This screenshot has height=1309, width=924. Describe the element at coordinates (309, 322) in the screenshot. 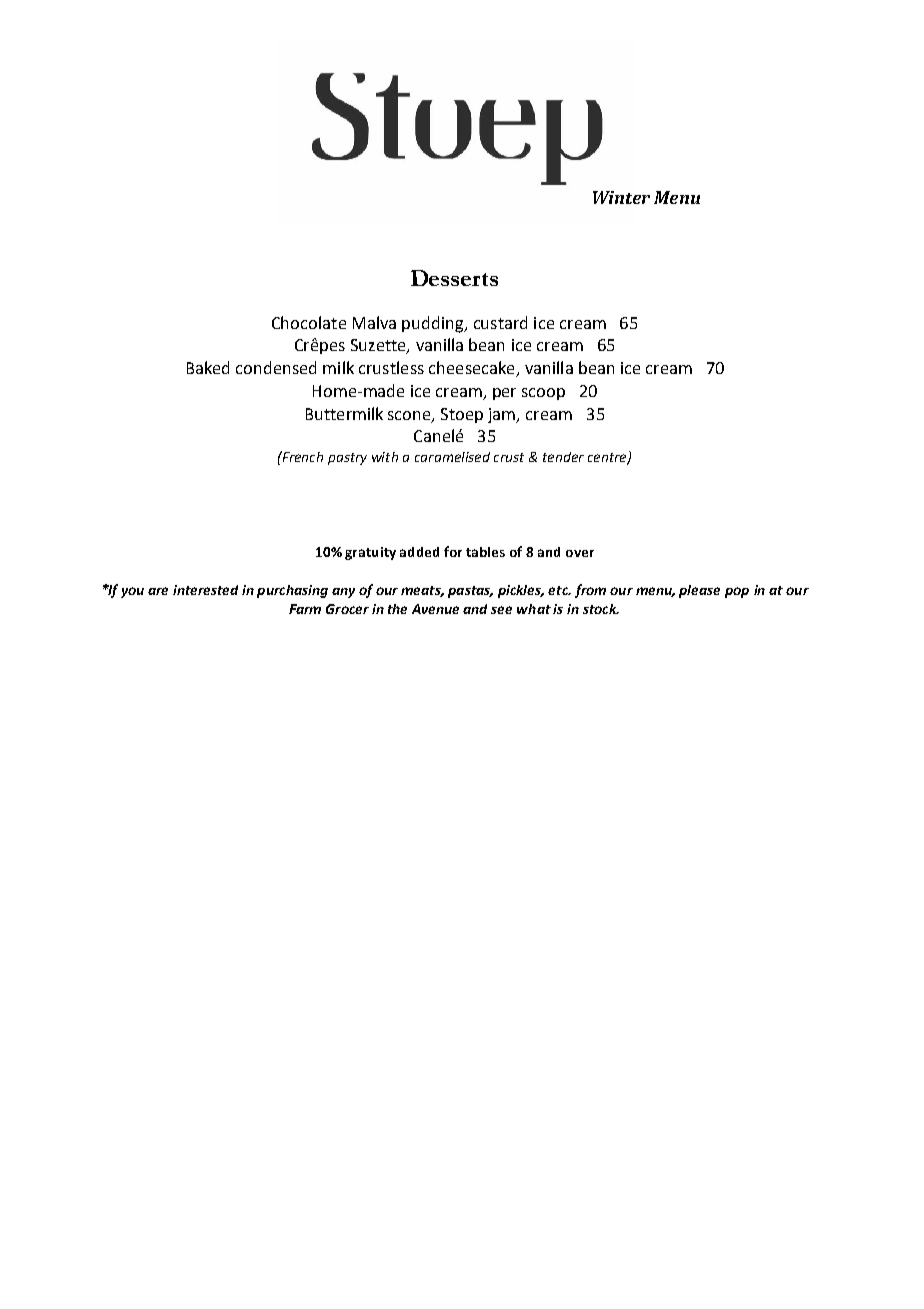

I see `Chocolate` at that location.
